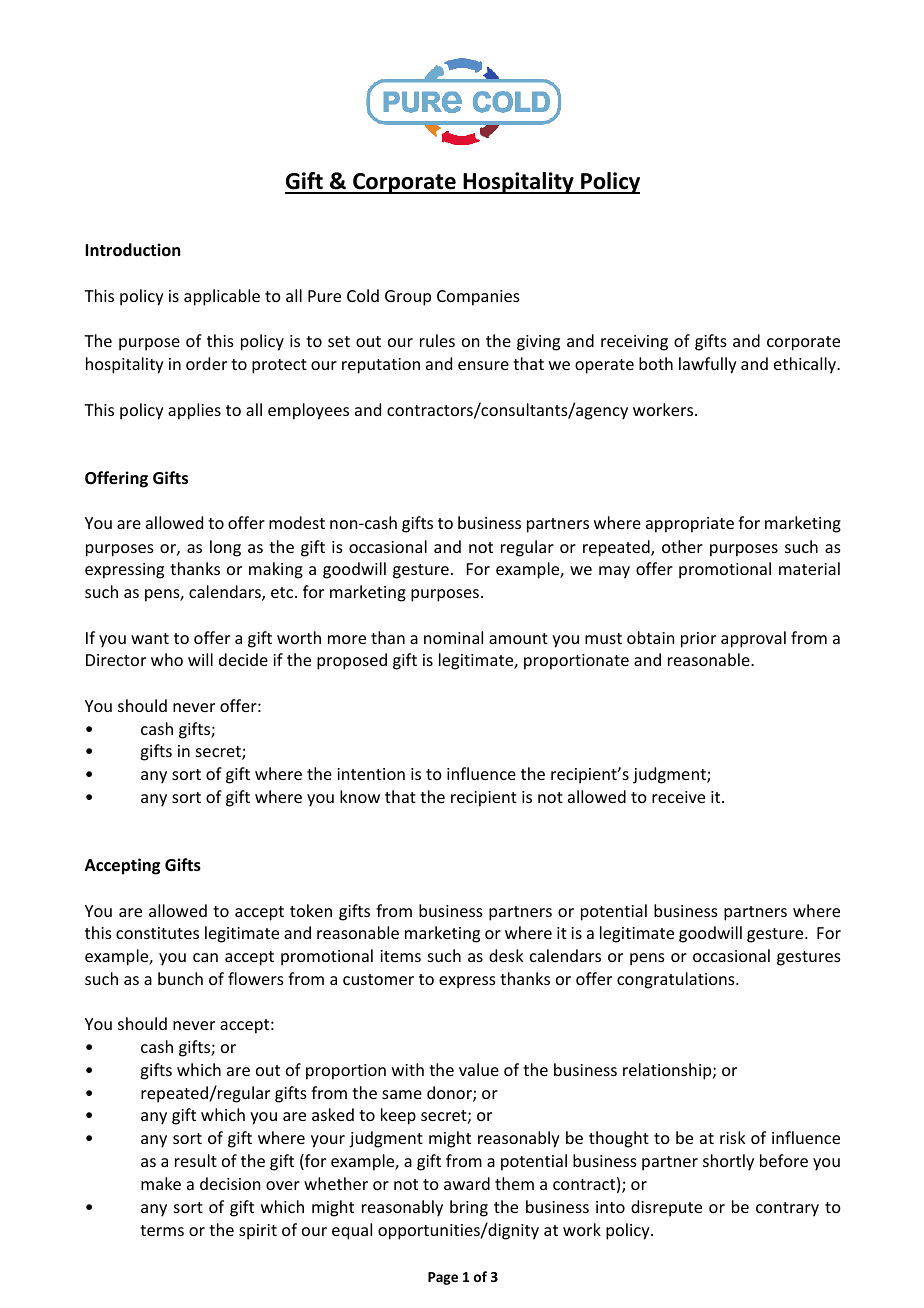 The width and height of the screenshot is (924, 1308). Describe the element at coordinates (453, 637) in the screenshot. I see `nominal` at that location.
